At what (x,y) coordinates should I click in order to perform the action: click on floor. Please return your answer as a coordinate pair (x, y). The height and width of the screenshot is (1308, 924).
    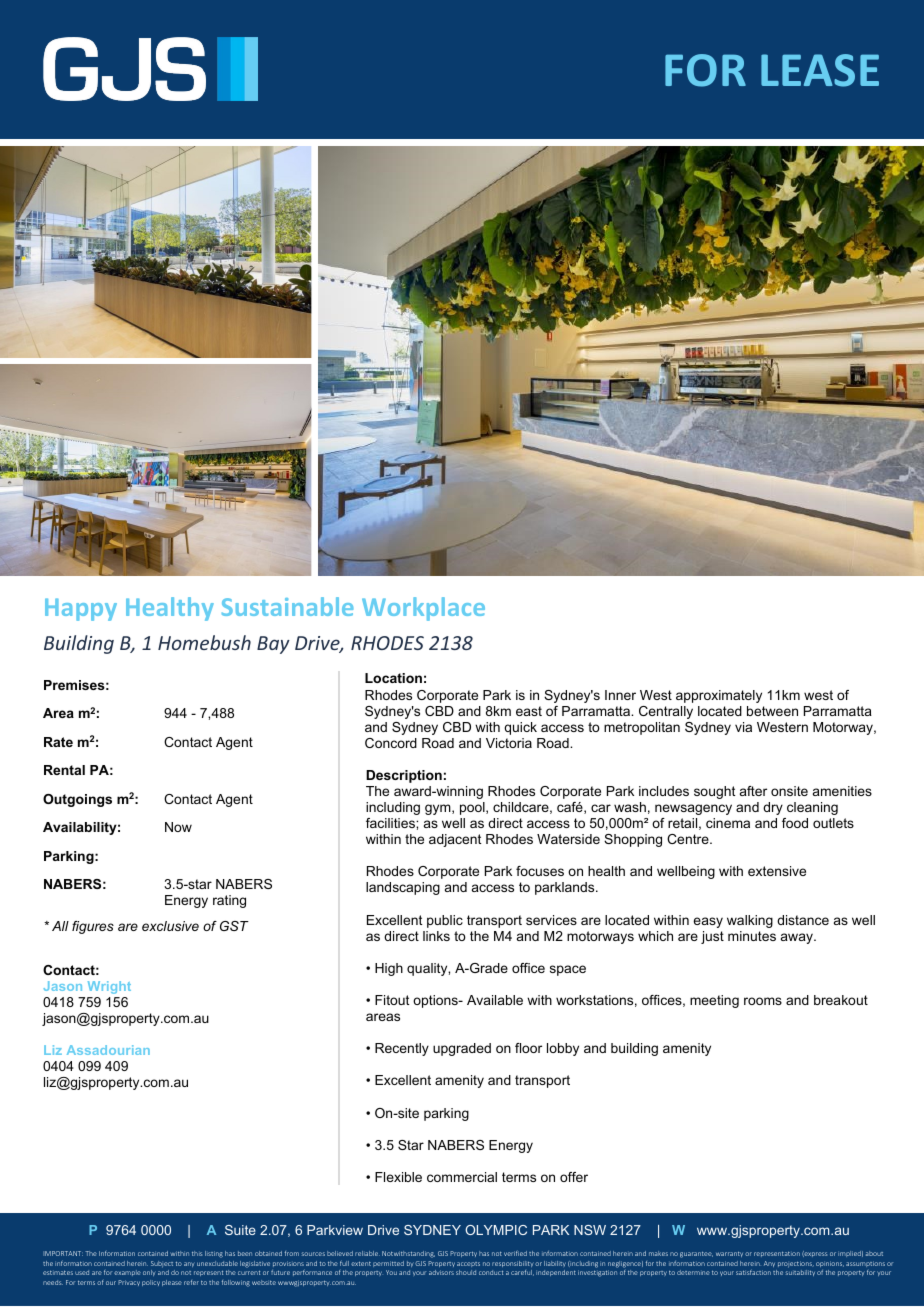
    Looking at the image, I should click on (528, 1048).
